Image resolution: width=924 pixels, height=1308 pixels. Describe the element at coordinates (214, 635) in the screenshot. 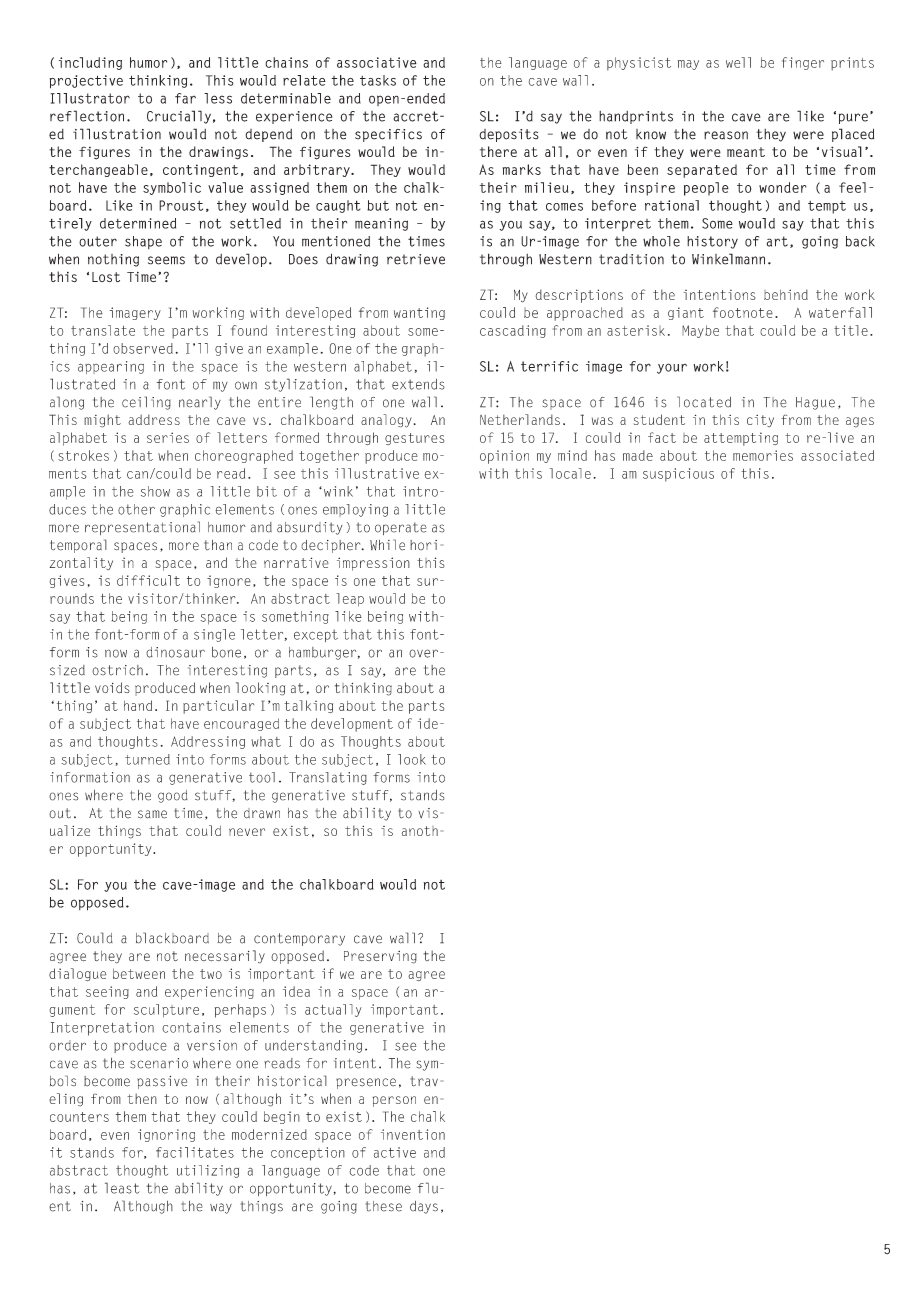

I see `single` at that location.
